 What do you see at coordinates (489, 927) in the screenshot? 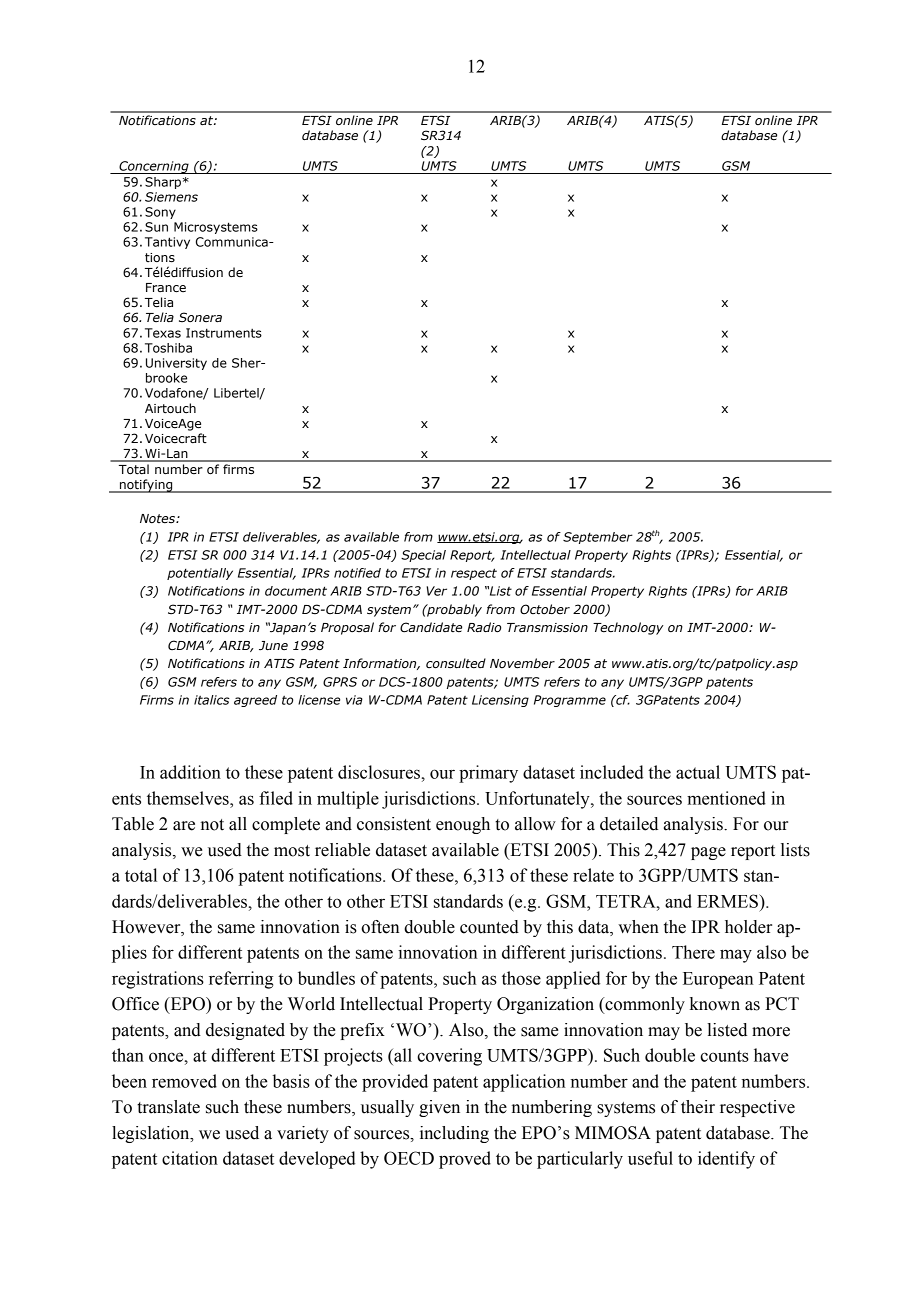
I see `counted` at bounding box center [489, 927].
